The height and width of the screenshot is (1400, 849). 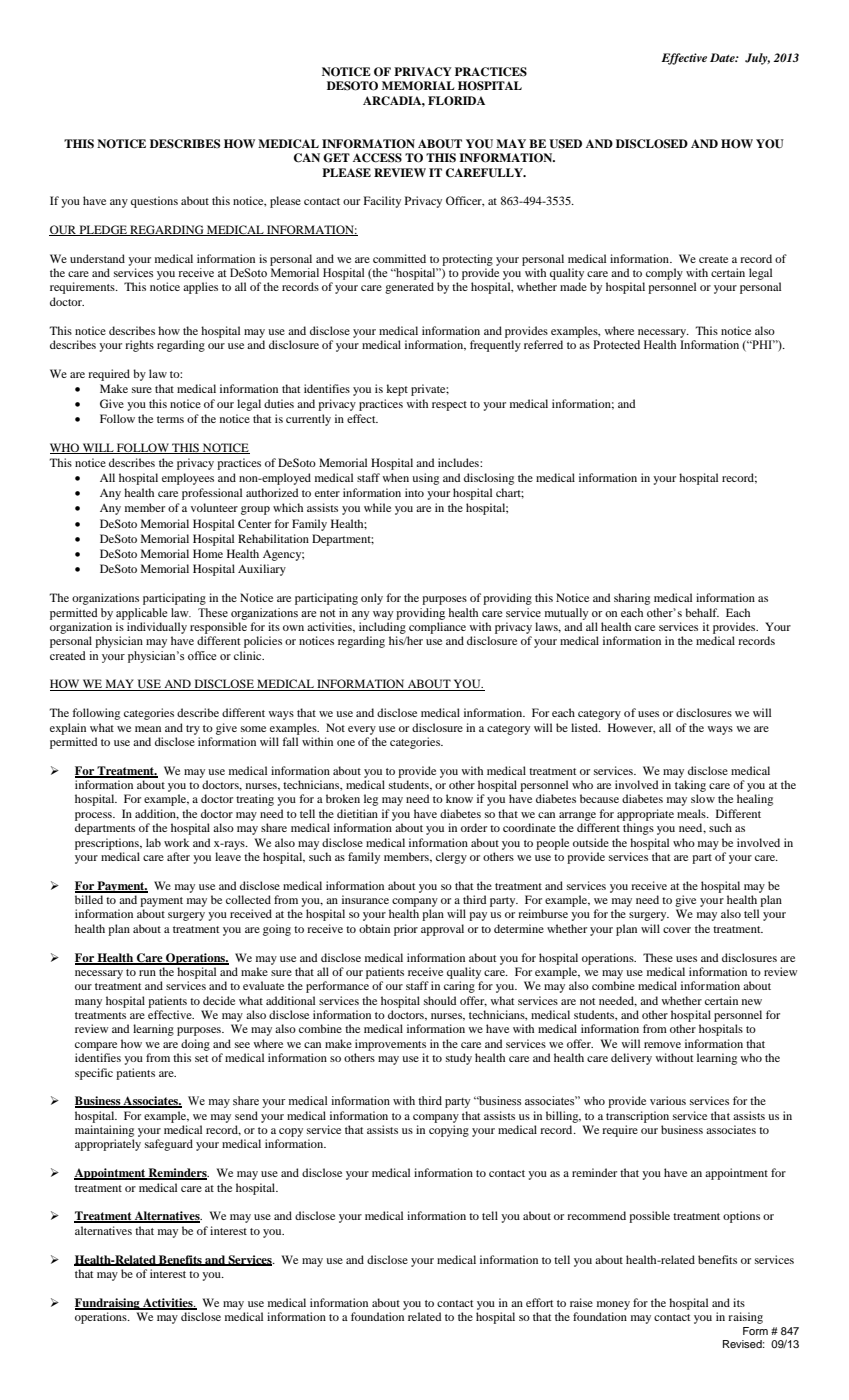 I want to click on USED, so click(x=565, y=144).
